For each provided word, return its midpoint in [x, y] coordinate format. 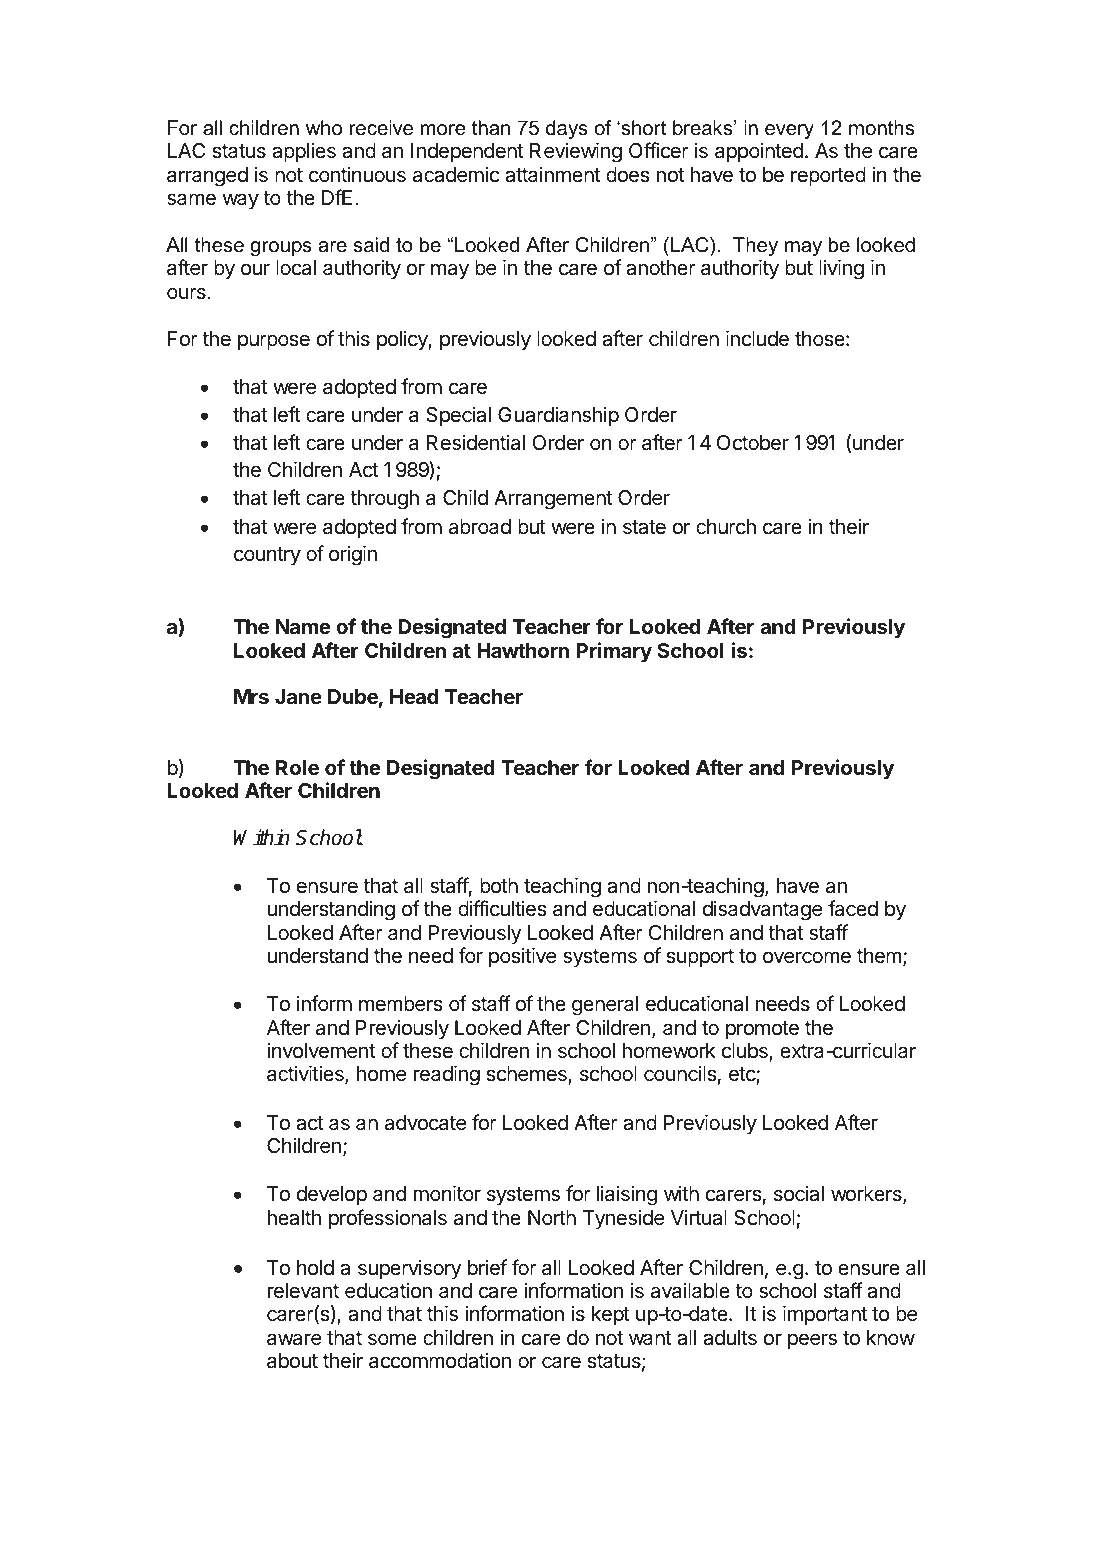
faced [853, 908]
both [499, 885]
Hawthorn [523, 650]
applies [304, 152]
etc [743, 1076]
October [753, 443]
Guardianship [558, 416]
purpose [274, 342]
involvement [321, 1050]
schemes [527, 1075]
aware [294, 1339]
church [726, 526]
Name [303, 626]
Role [297, 767]
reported [828, 176]
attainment [552, 174]
